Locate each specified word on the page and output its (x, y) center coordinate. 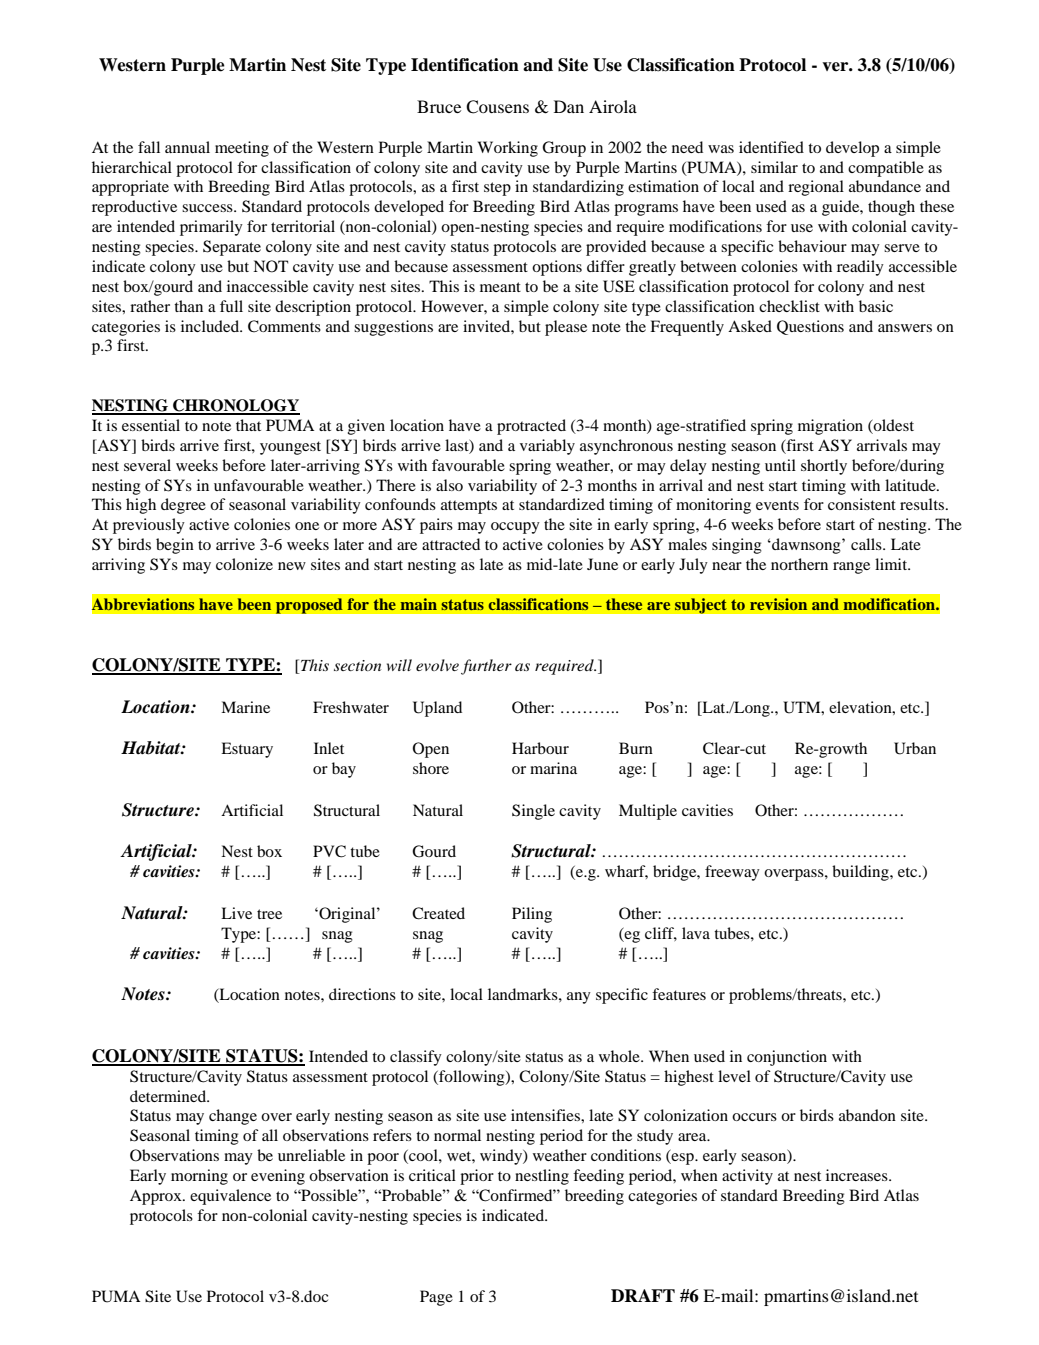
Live (236, 913)
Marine (245, 707)
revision (778, 604)
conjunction (787, 1058)
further (486, 667)
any (579, 998)
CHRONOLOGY (235, 406)
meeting (242, 149)
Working (508, 149)
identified (771, 147)
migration (830, 427)
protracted (531, 427)
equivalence (230, 1197)
